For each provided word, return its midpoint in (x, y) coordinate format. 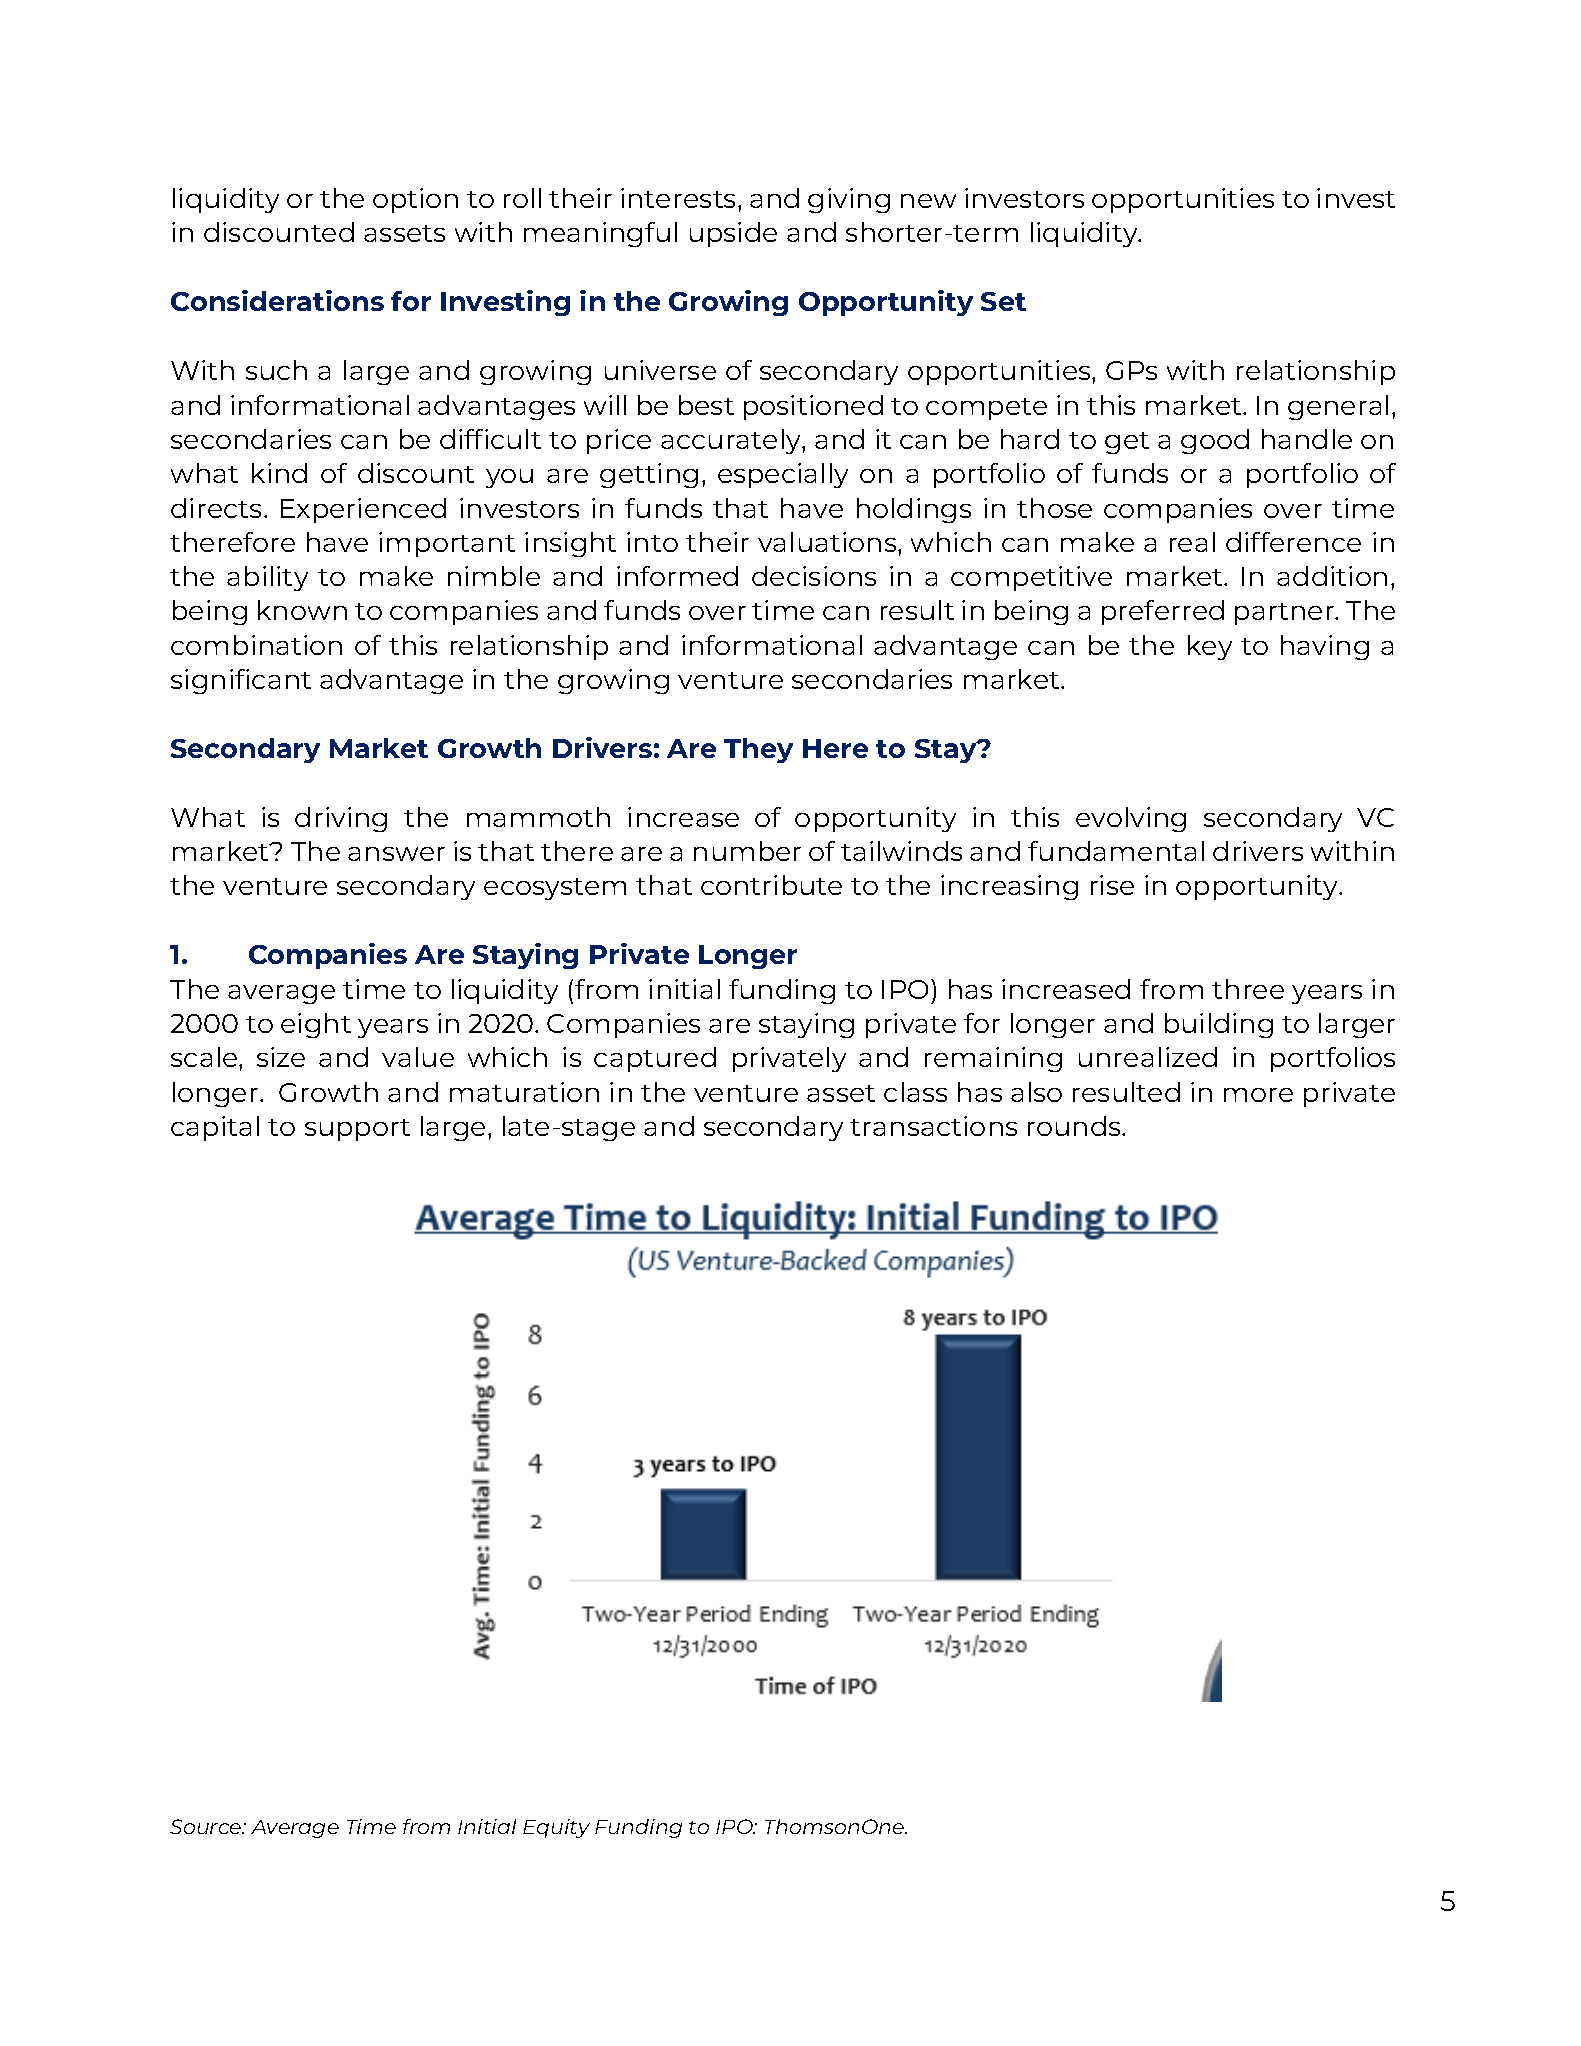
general (1338, 407)
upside (733, 234)
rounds (1075, 1126)
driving (341, 819)
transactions (933, 1126)
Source (207, 1826)
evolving (1131, 819)
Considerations (277, 300)
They (758, 750)
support (357, 1130)
